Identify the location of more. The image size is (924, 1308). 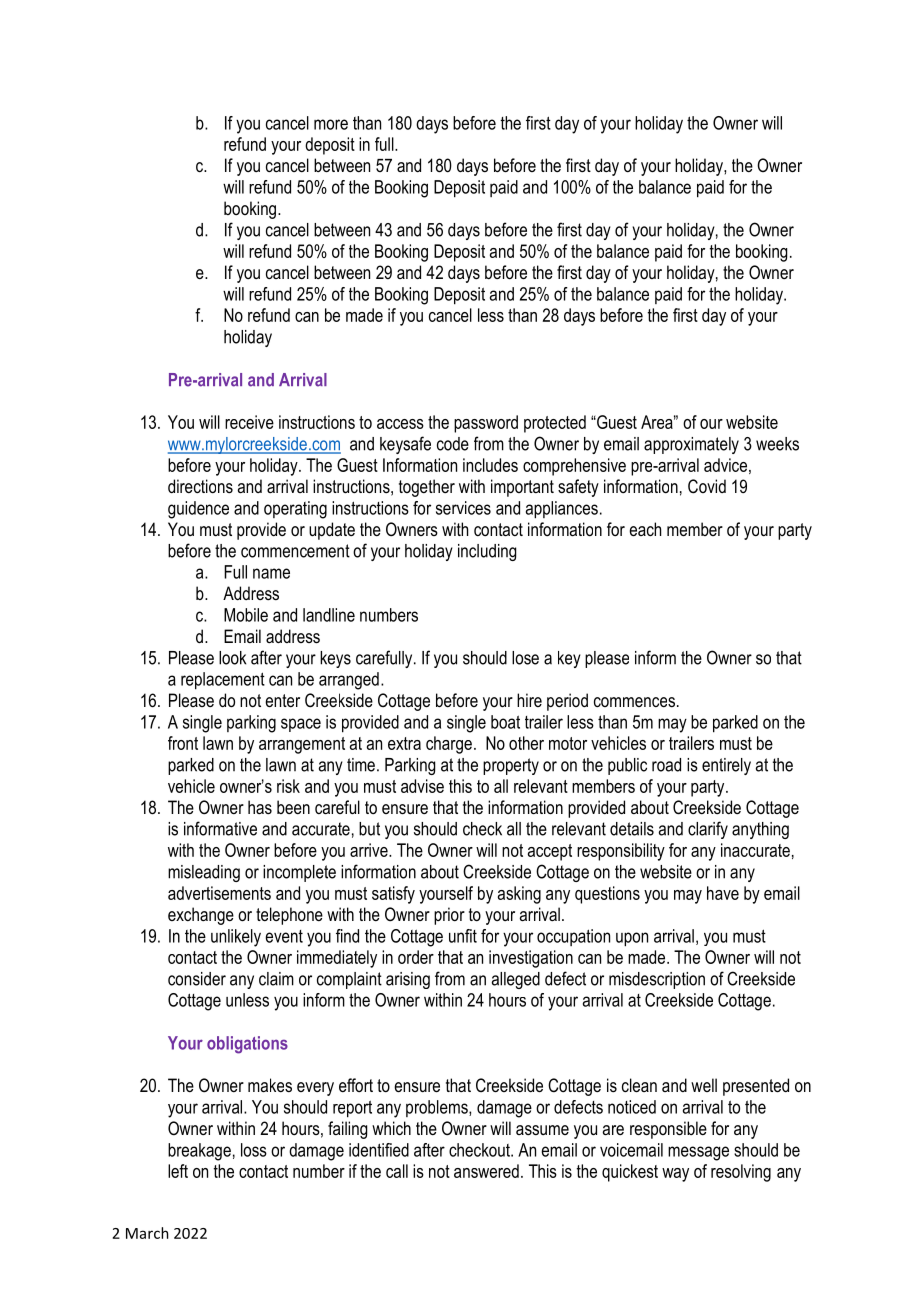
(331, 124).
